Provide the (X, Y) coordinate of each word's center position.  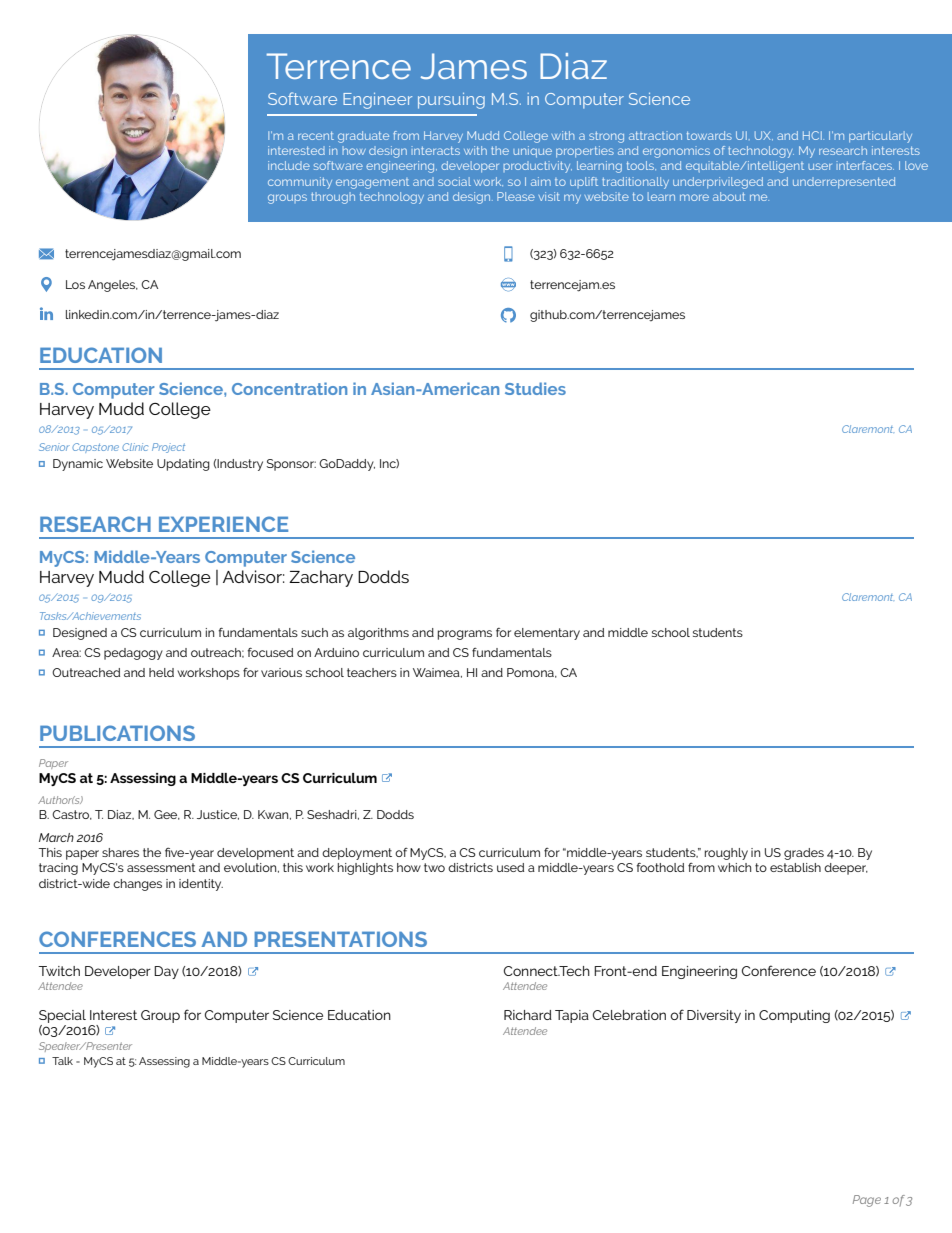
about (729, 196)
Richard (528, 1015)
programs (465, 635)
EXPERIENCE (223, 524)
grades (804, 854)
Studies (535, 388)
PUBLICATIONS (117, 733)
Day (166, 972)
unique (532, 152)
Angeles (113, 286)
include (289, 165)
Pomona (531, 673)
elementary (547, 634)
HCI (813, 135)
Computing (794, 1016)
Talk (62, 1061)
